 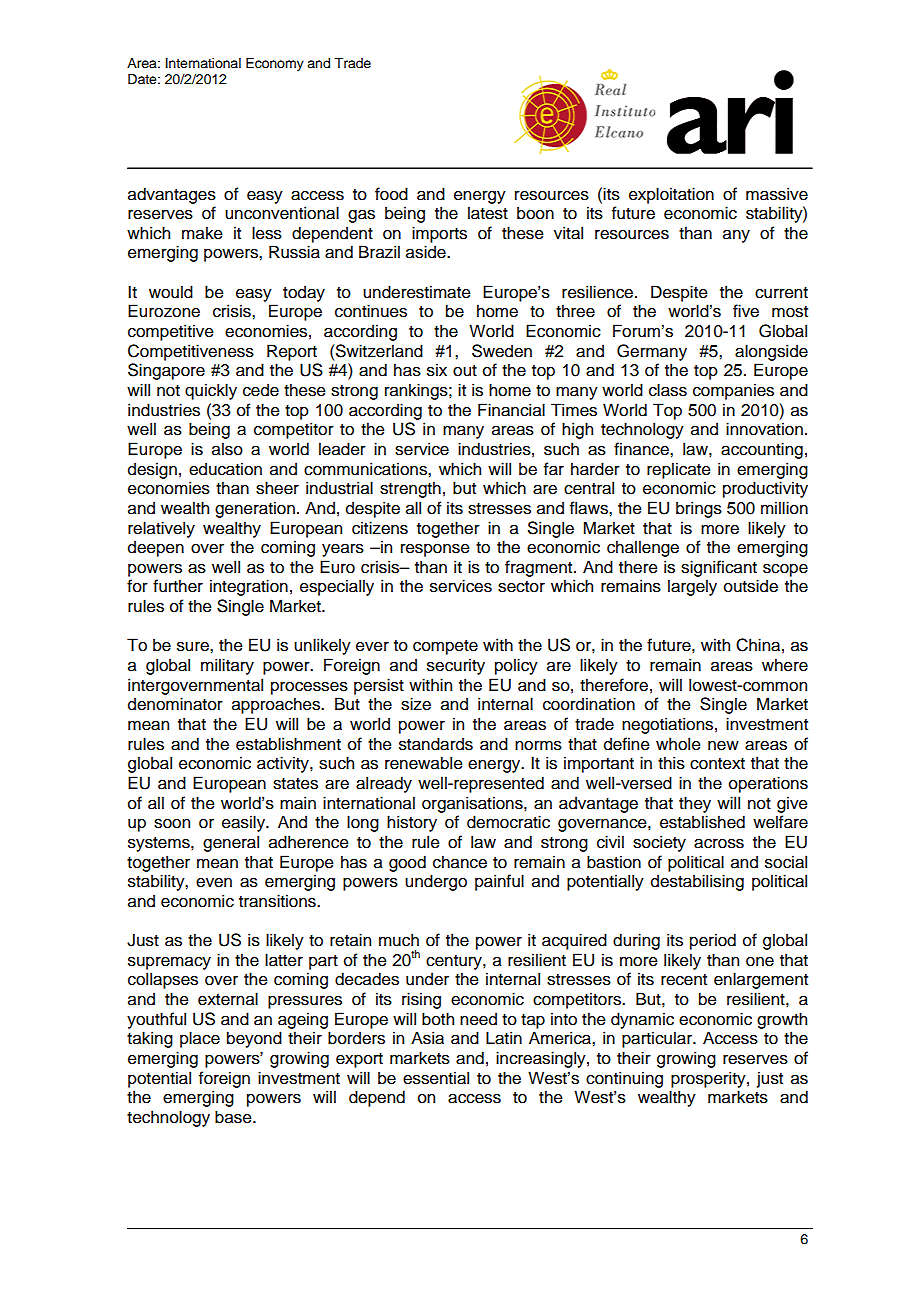 What do you see at coordinates (214, 883) in the document?
I see `even` at bounding box center [214, 883].
